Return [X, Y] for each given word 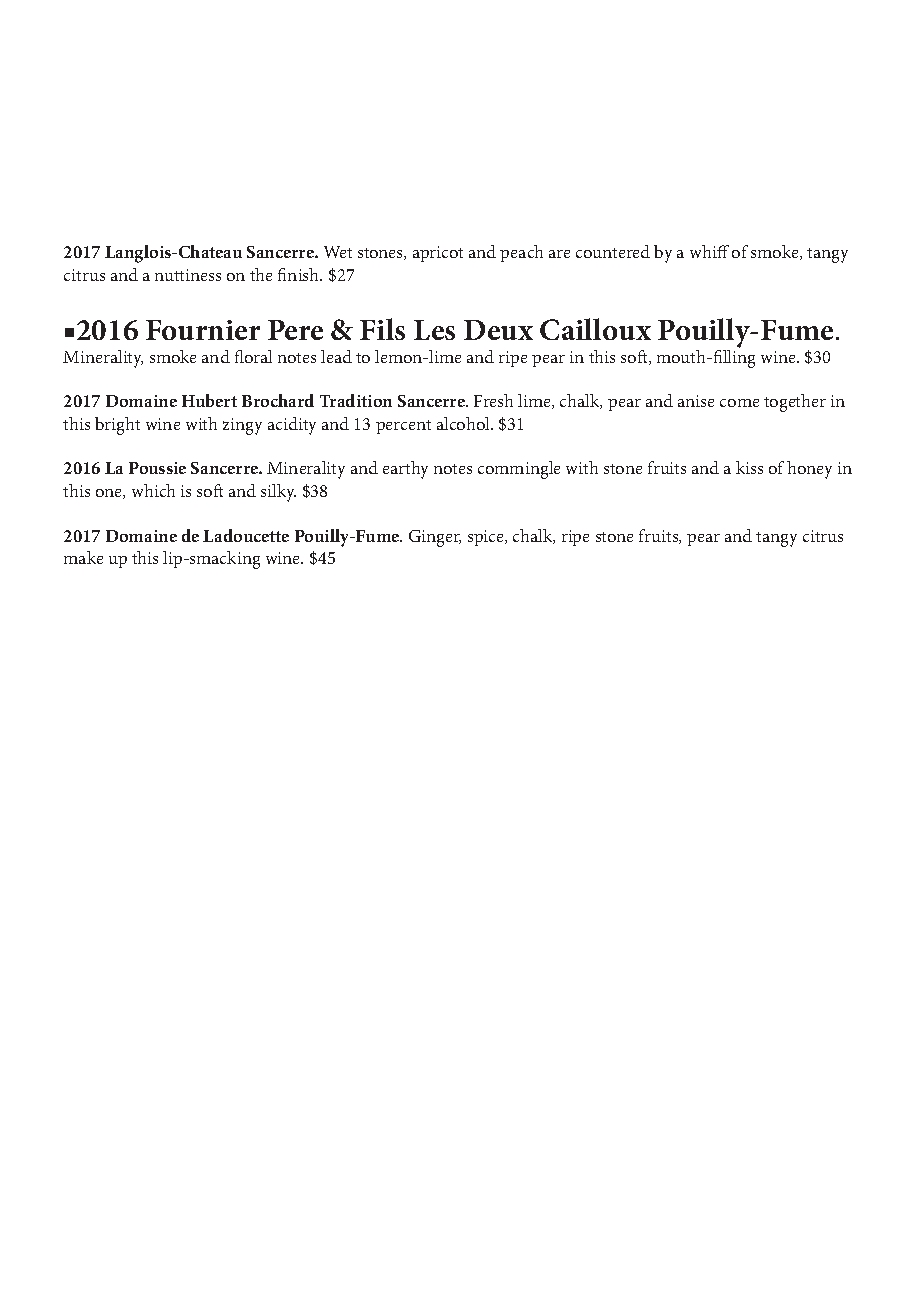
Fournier [203, 330]
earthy [405, 470]
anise [696, 401]
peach [521, 253]
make [83, 557]
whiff [709, 251]
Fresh [493, 400]
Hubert [209, 400]
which [153, 490]
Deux [498, 330]
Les [434, 330]
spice [487, 538]
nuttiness [188, 275]
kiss [749, 467]
